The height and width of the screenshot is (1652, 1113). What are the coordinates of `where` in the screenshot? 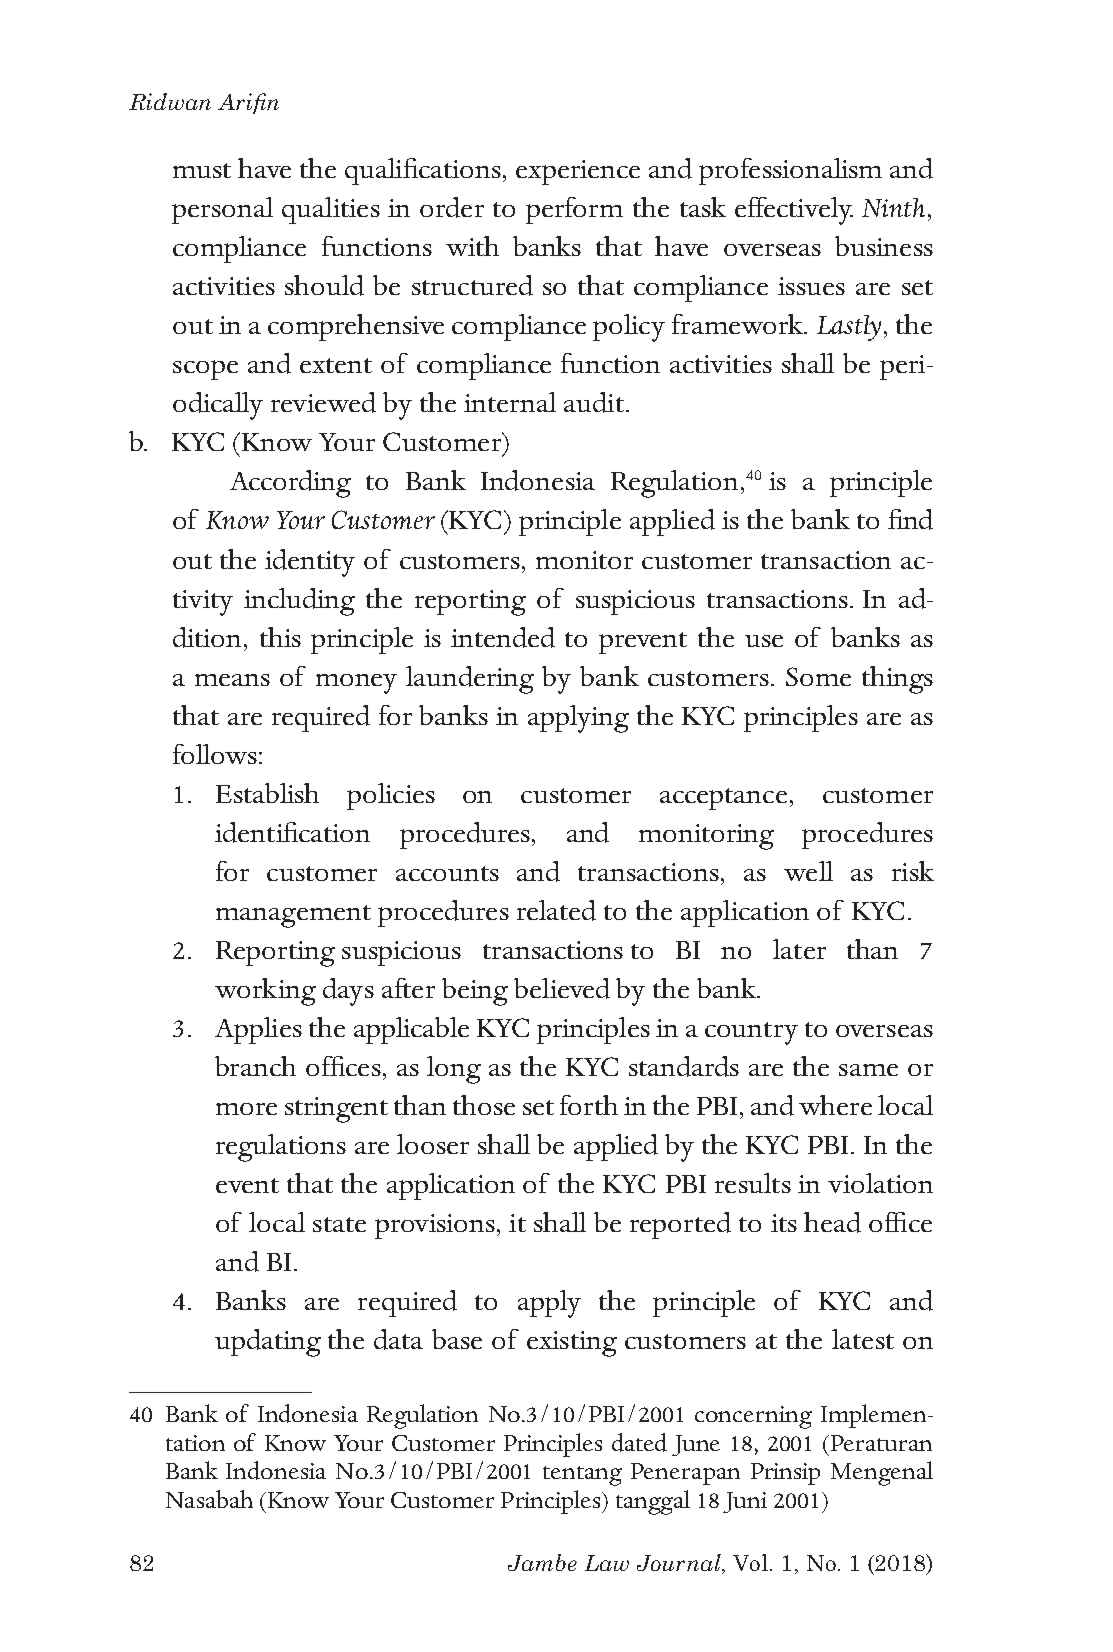 It's located at (835, 1105).
